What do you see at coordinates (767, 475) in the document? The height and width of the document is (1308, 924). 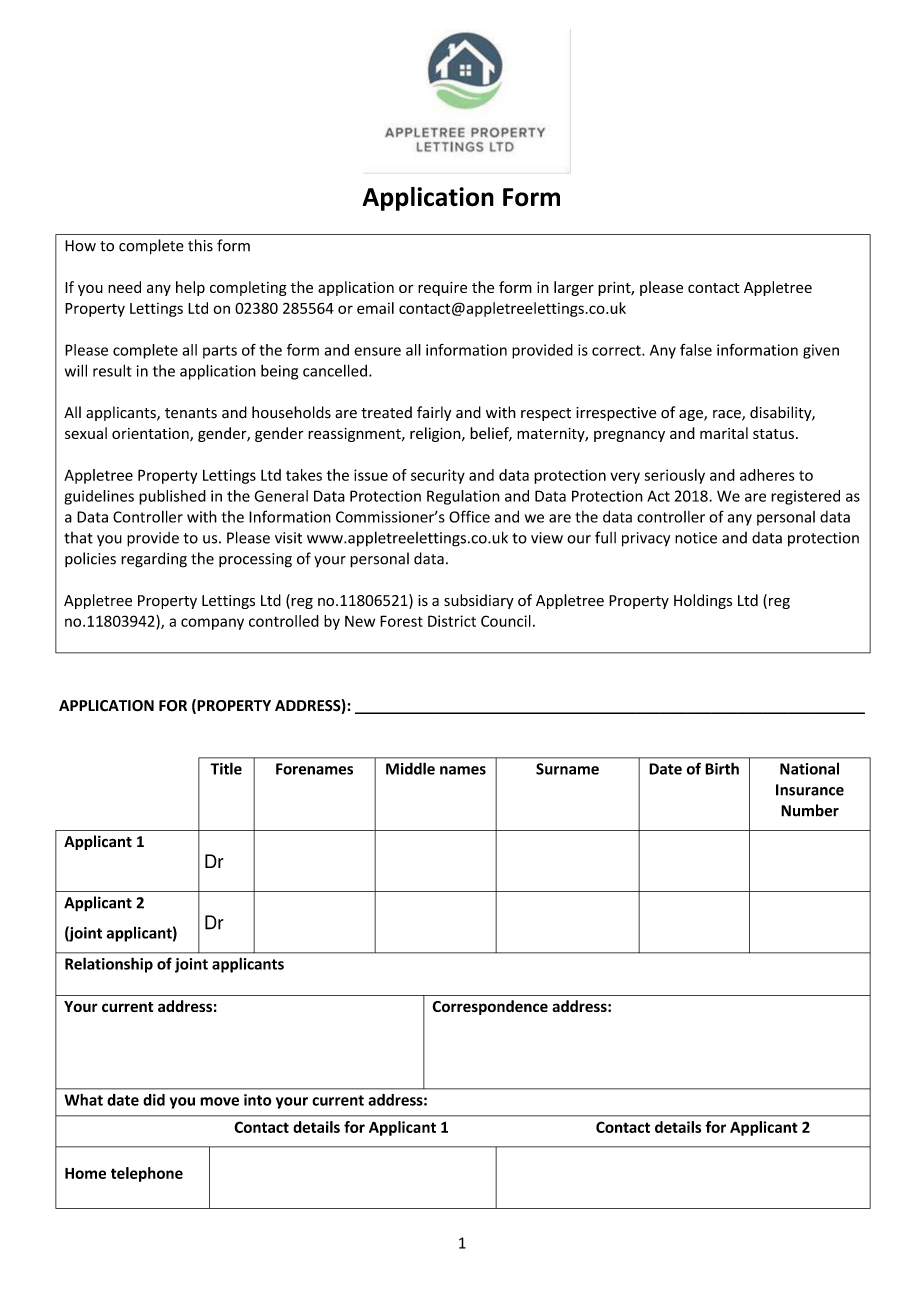 I see `adheres` at bounding box center [767, 475].
